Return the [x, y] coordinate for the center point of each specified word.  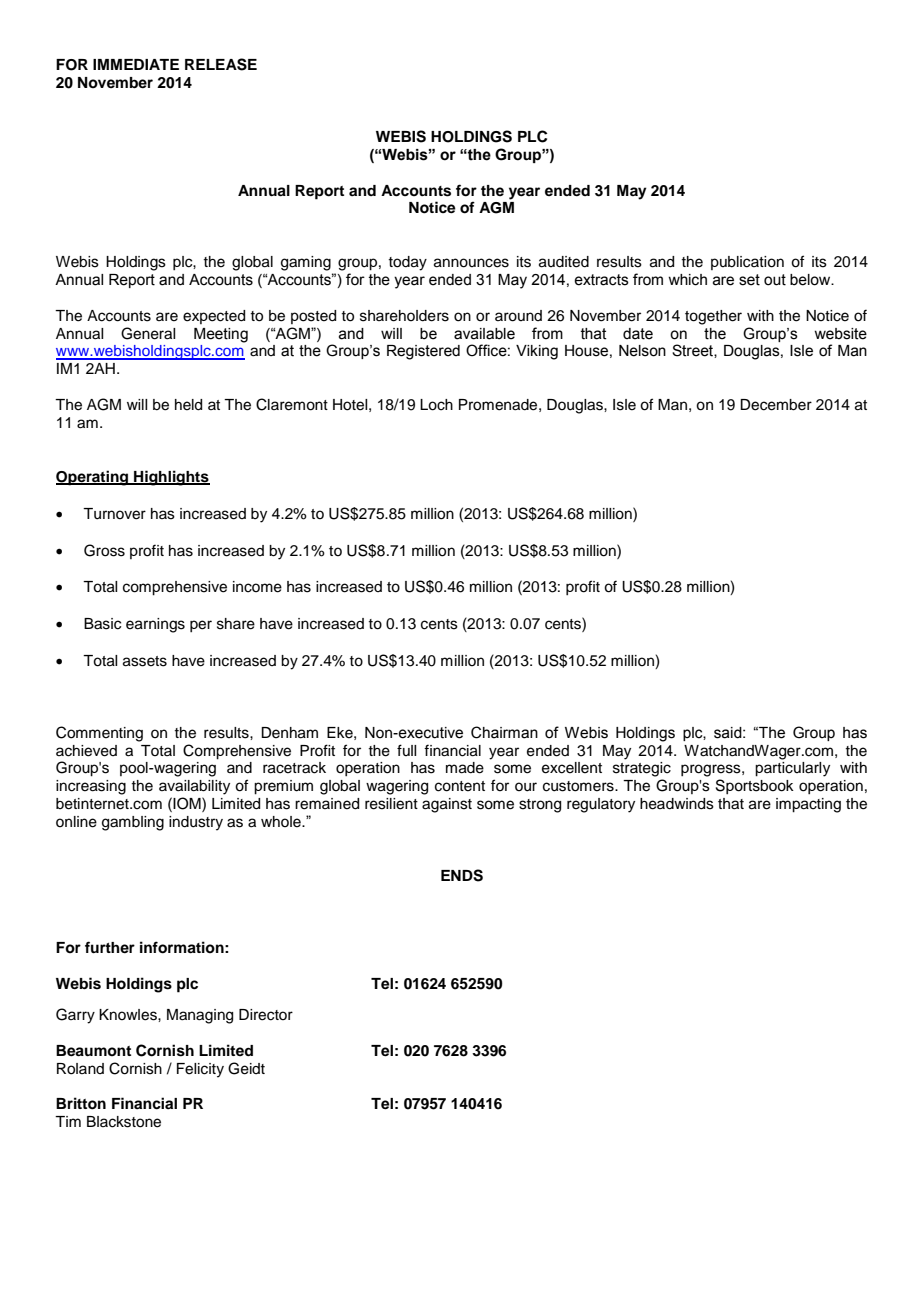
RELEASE [221, 64]
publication [747, 263]
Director [266, 1015]
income [257, 587]
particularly [792, 769]
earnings [155, 625]
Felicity [200, 1070]
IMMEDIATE [136, 64]
